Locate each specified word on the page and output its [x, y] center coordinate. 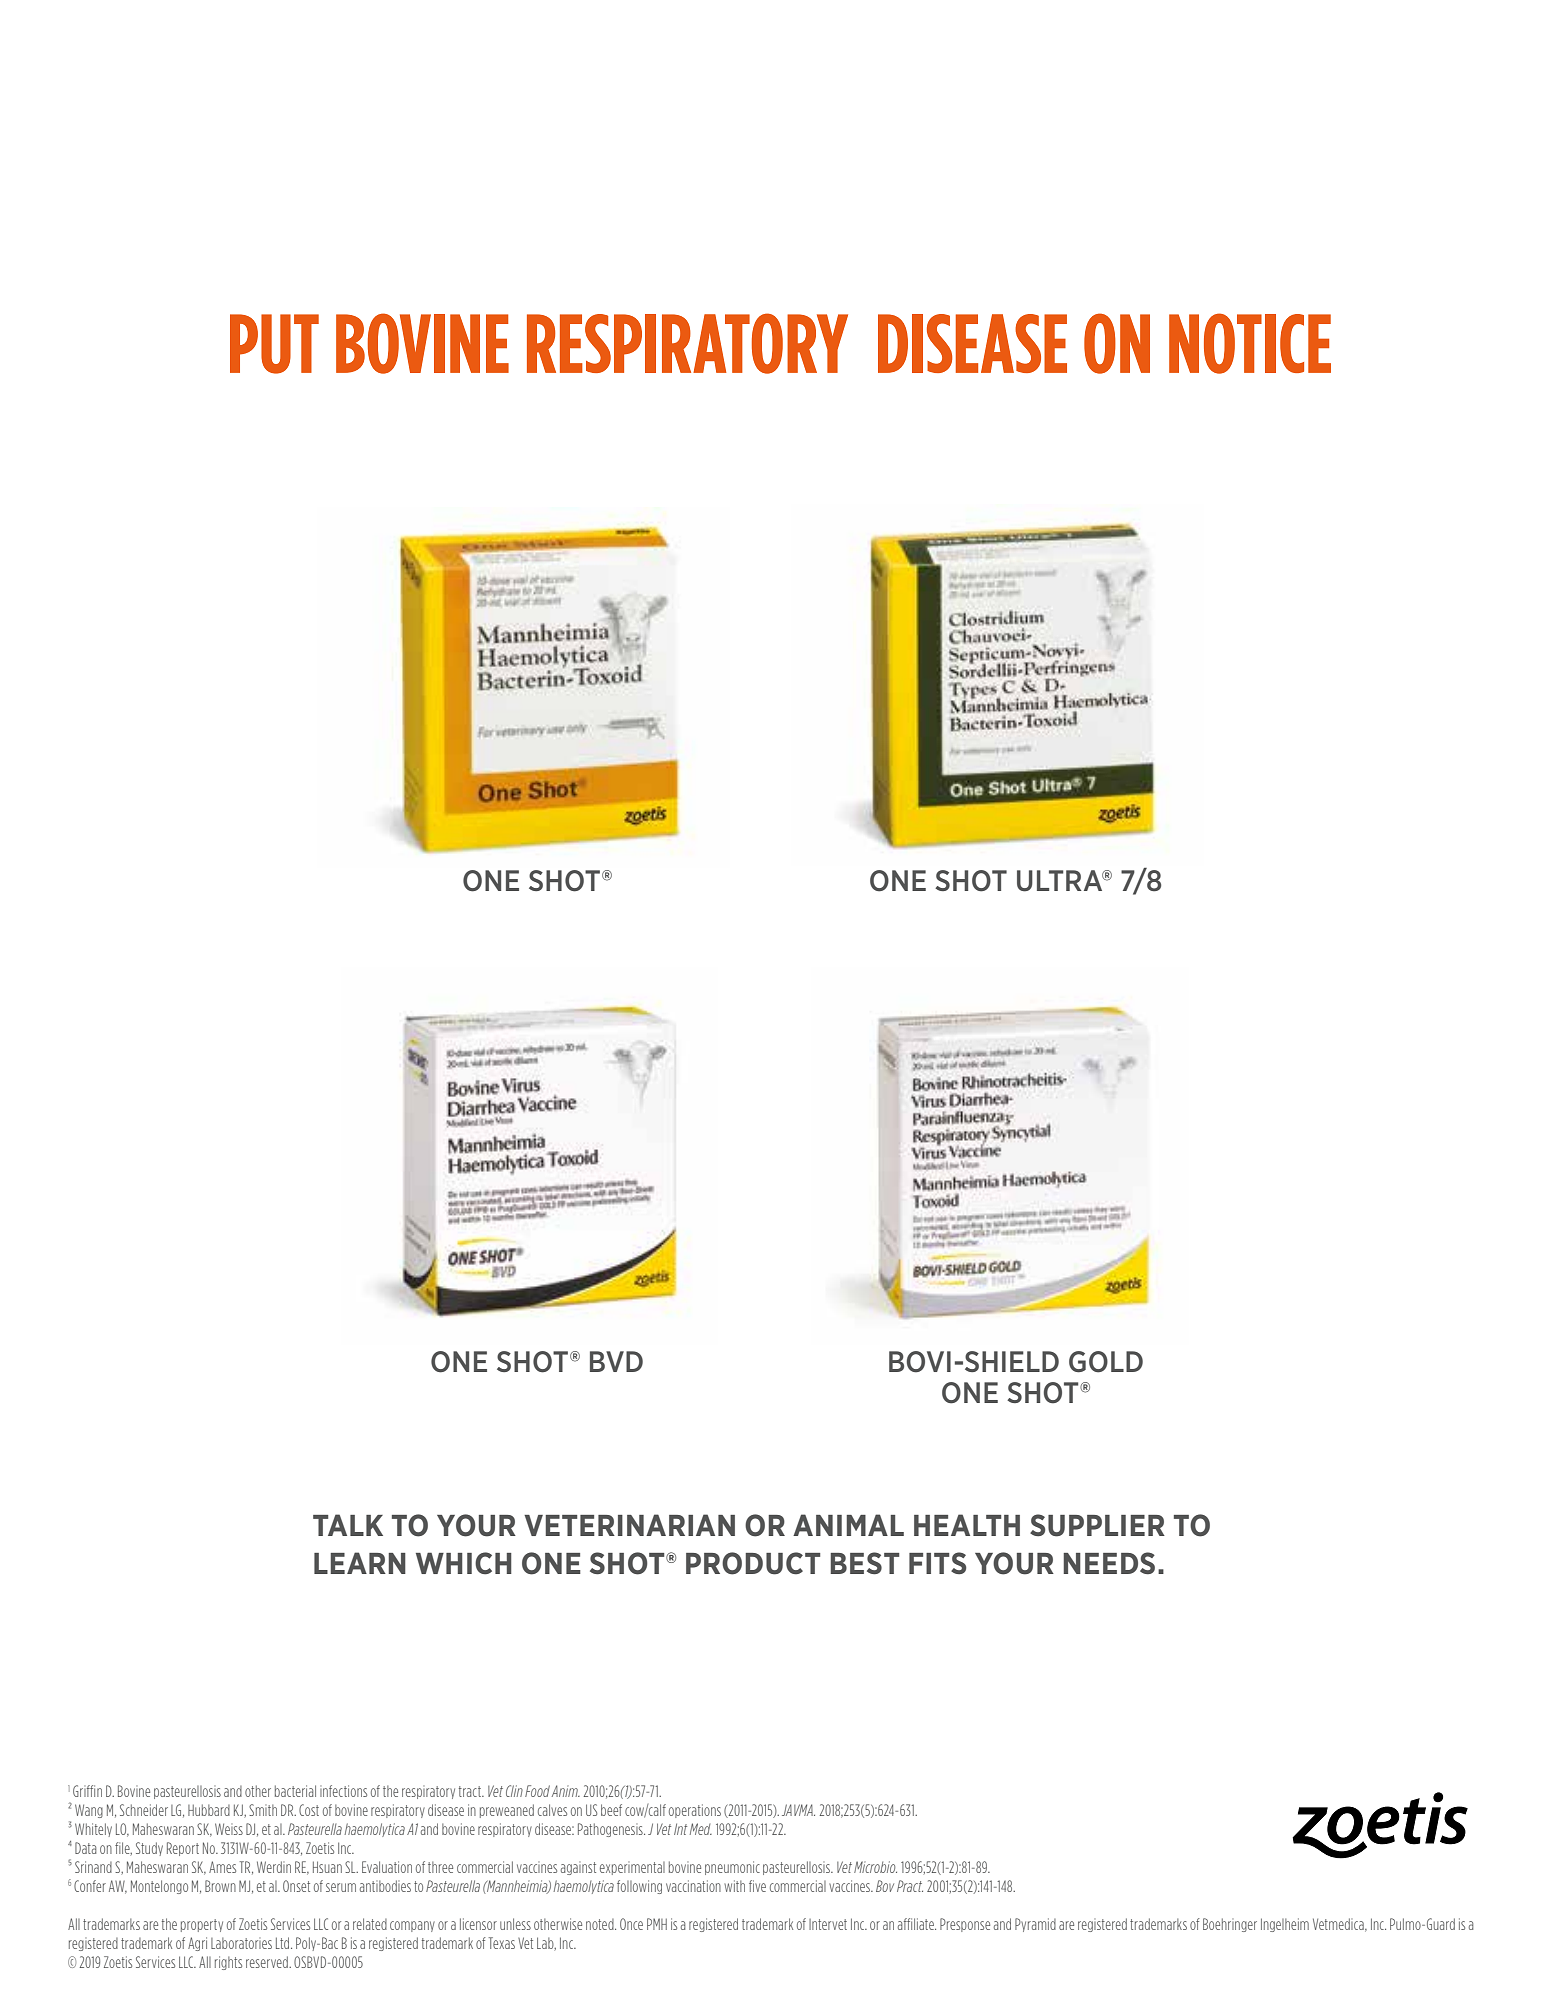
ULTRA [1061, 881]
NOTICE [1250, 343]
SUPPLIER [1097, 1525]
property [202, 1925]
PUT [274, 344]
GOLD [1106, 1362]
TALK [348, 1525]
